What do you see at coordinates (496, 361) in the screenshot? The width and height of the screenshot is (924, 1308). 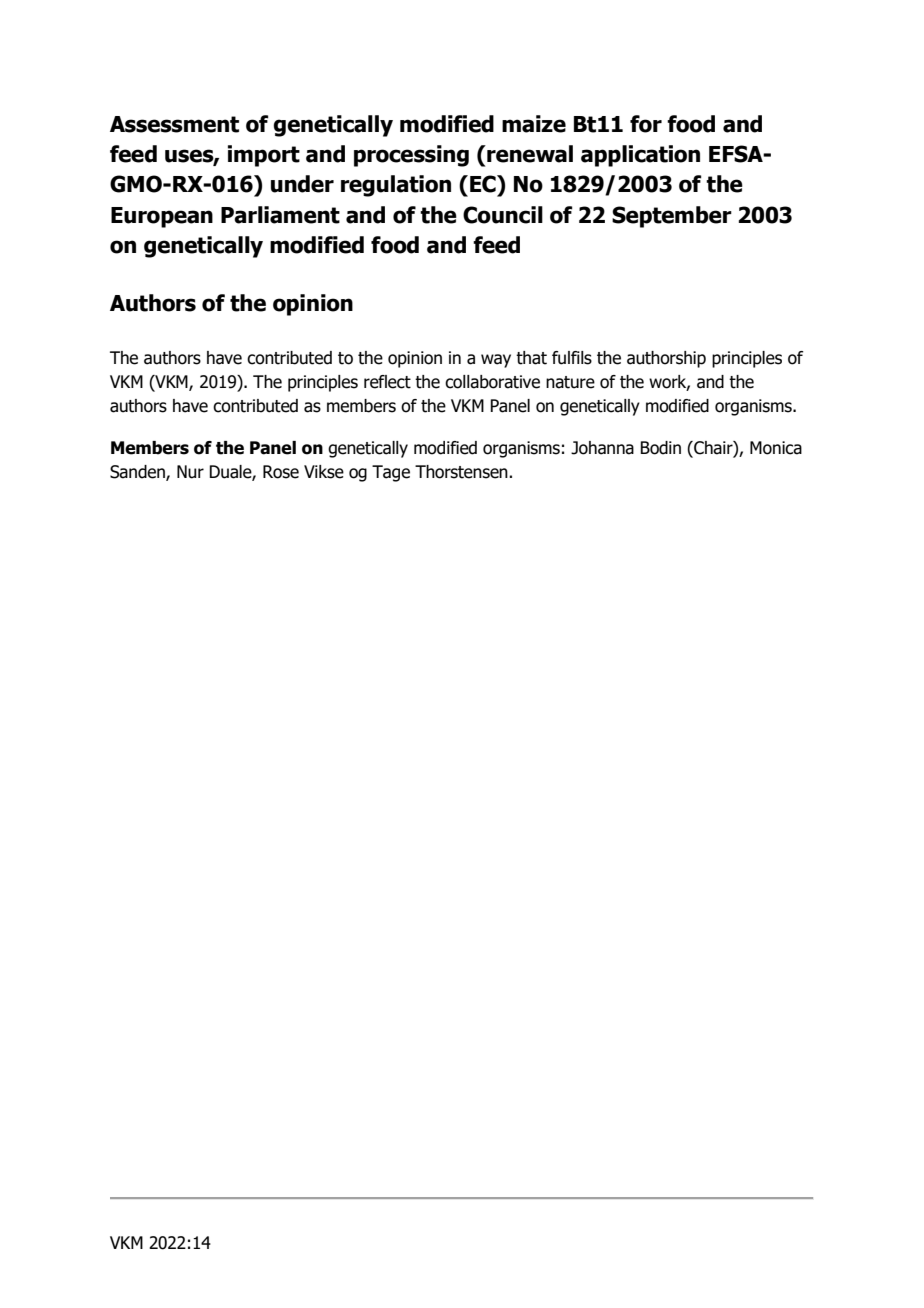 I see `way` at bounding box center [496, 361].
